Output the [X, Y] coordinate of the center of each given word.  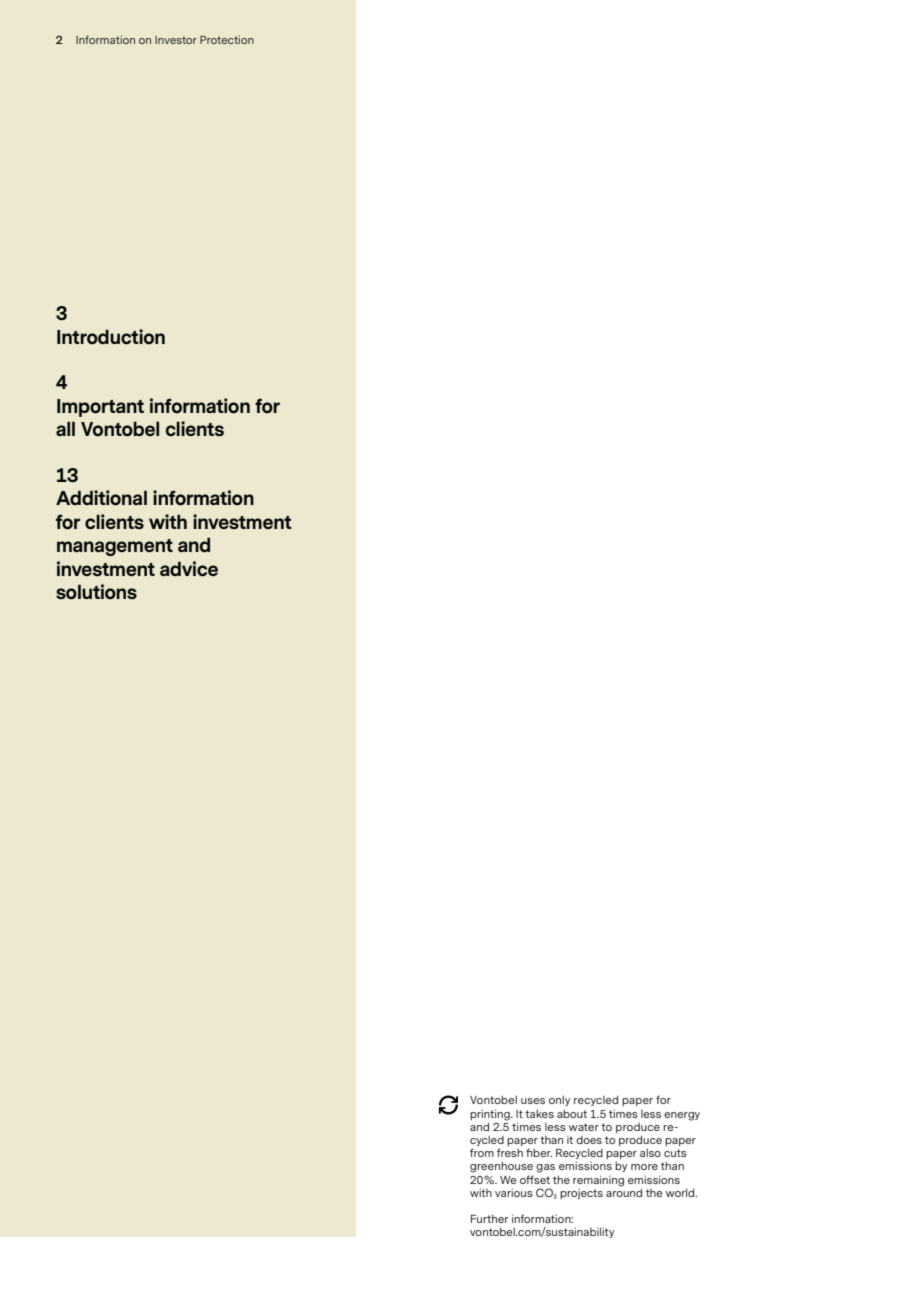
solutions [96, 592]
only [559, 1101]
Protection [227, 40]
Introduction [111, 337]
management [115, 547]
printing [491, 1115]
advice [189, 568]
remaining [598, 1181]
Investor [176, 40]
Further [489, 1218]
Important [100, 408]
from [482, 1152]
